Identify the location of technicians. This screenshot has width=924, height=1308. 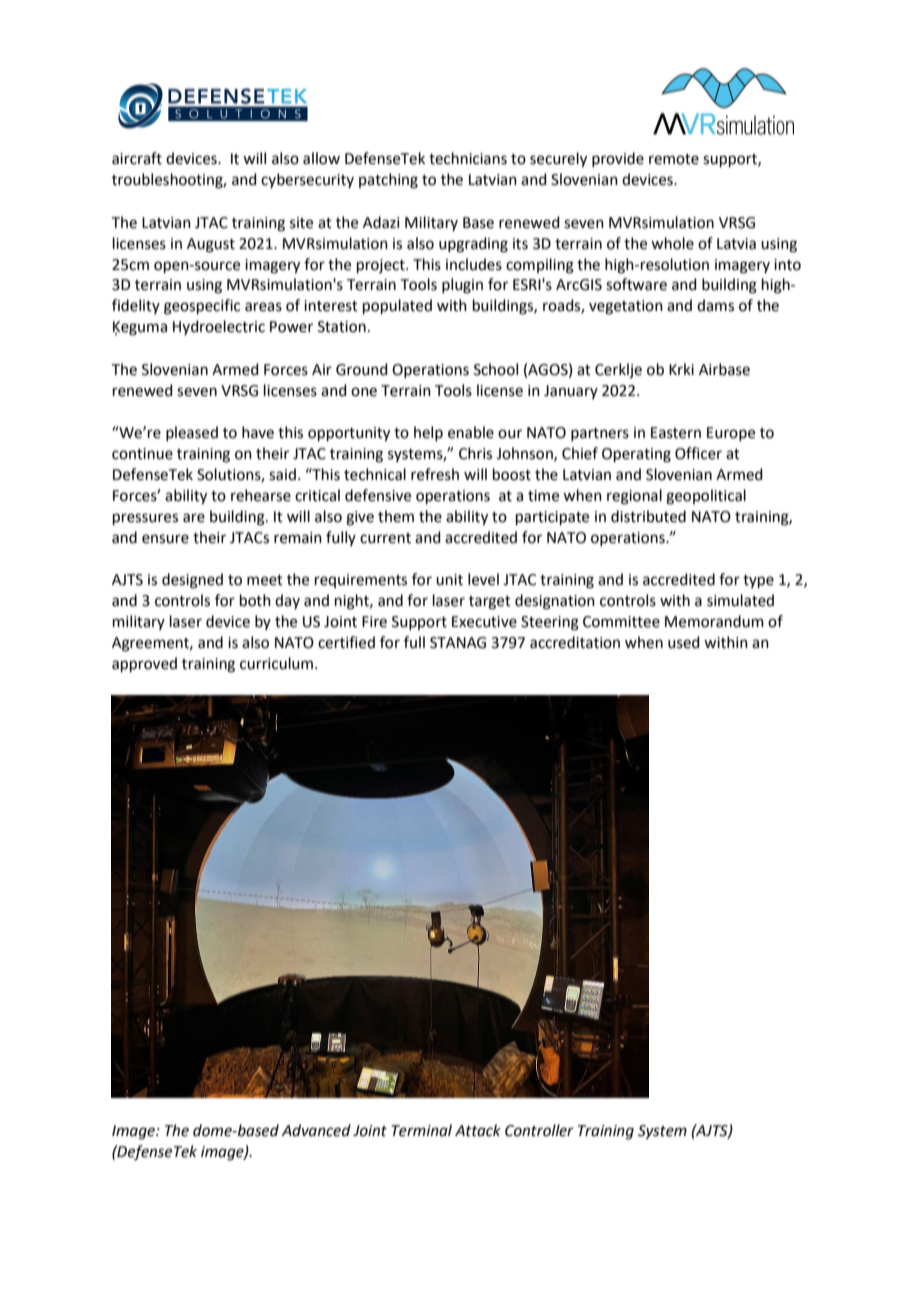
(468, 158).
